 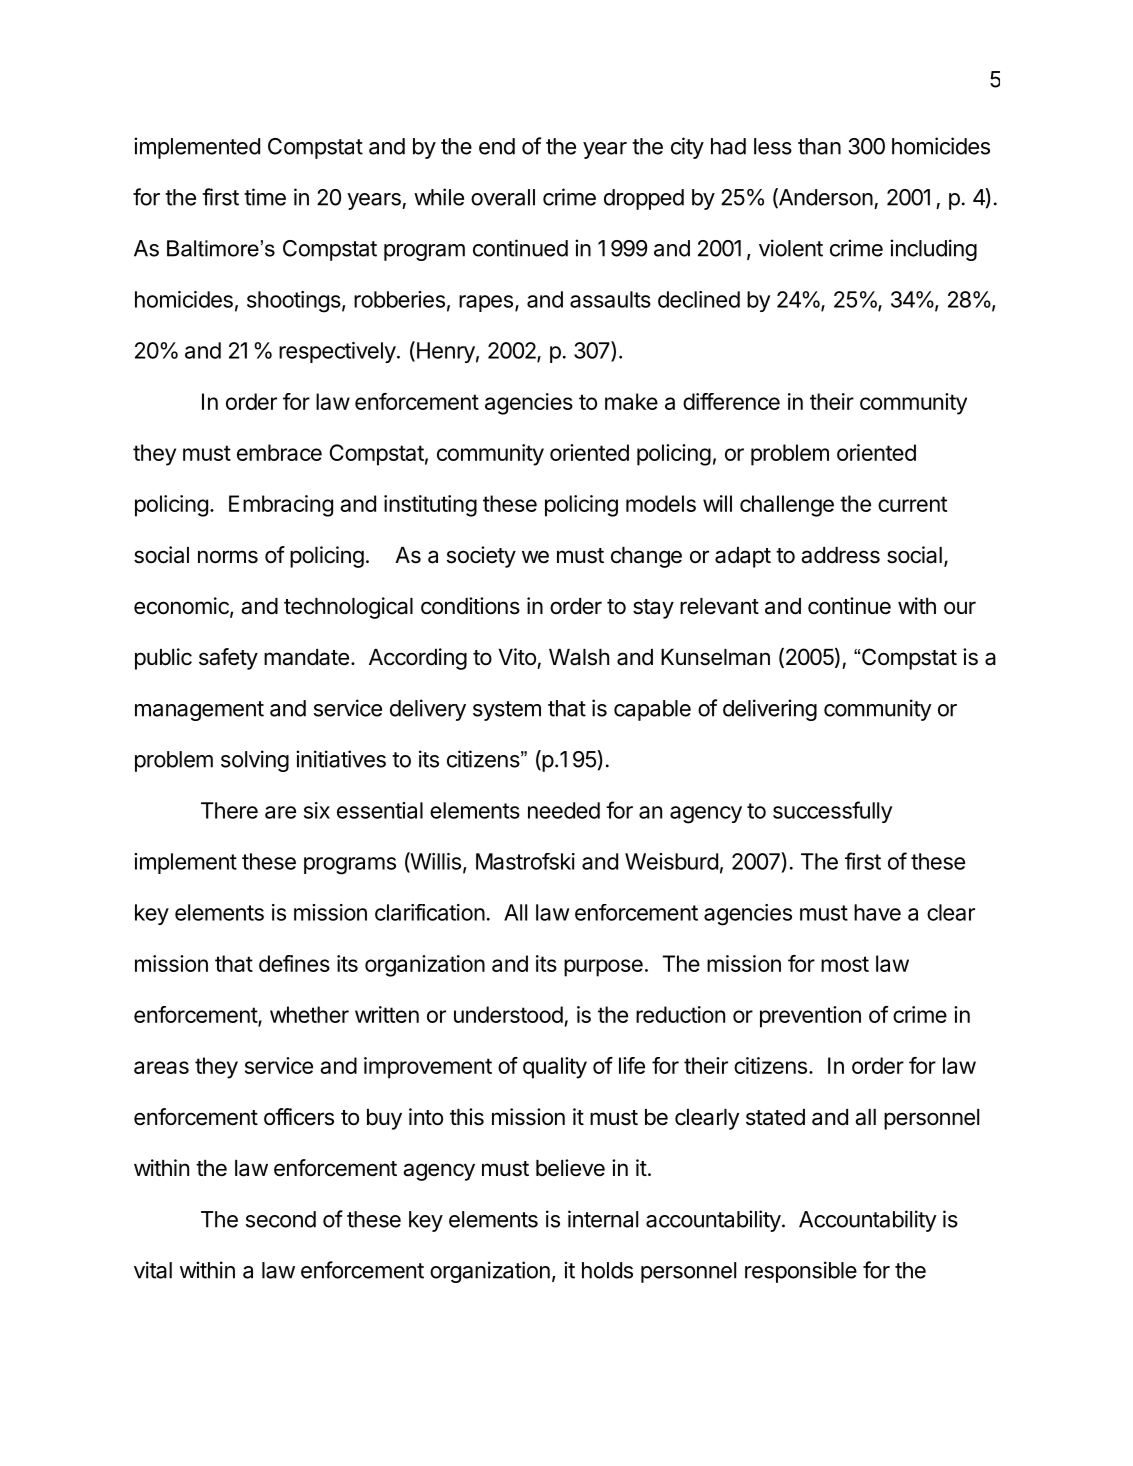 What do you see at coordinates (481, 557) in the image?
I see `society` at bounding box center [481, 557].
